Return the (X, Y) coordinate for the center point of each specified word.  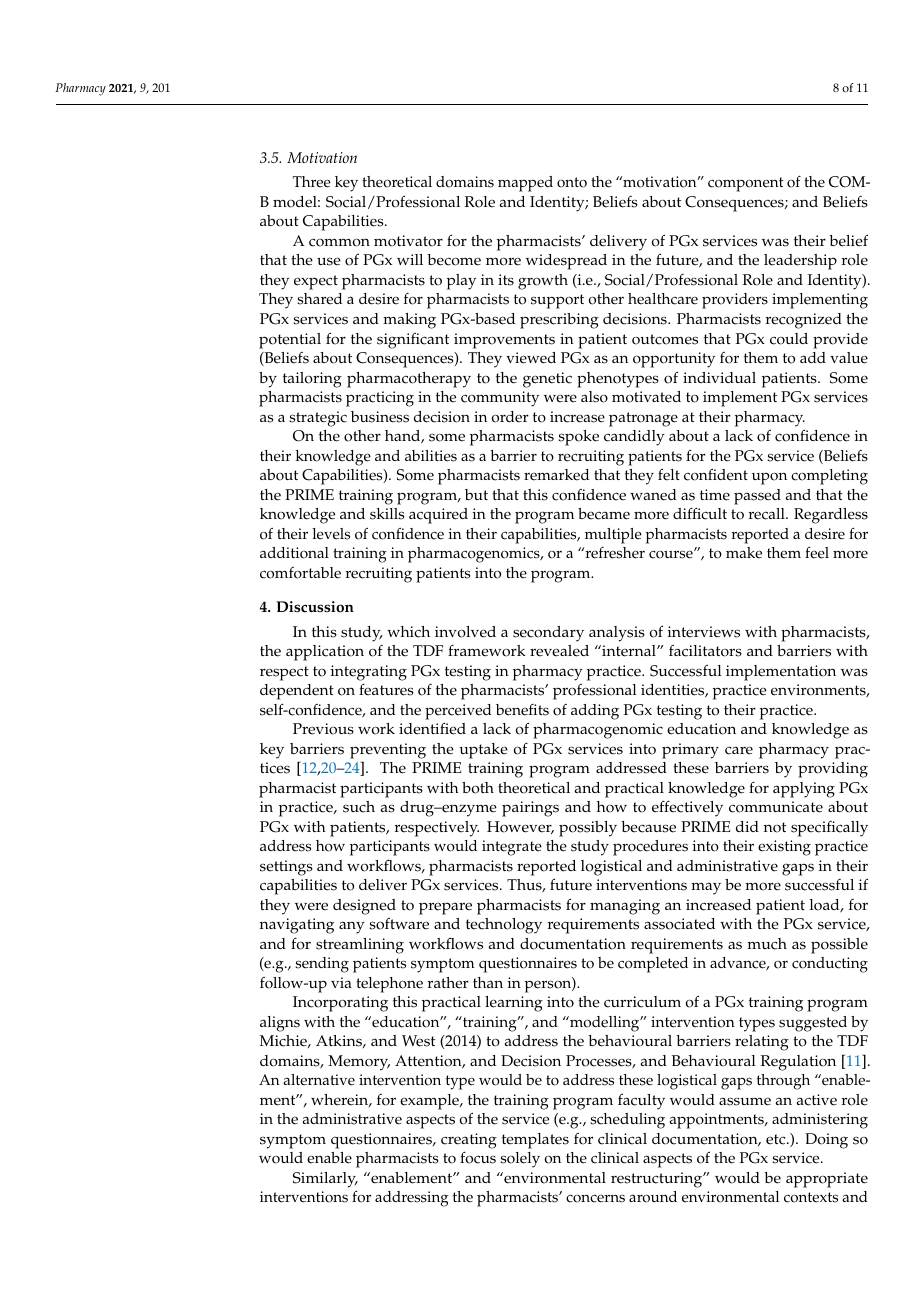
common (339, 242)
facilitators (705, 651)
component (746, 184)
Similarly (325, 1180)
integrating (369, 673)
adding (595, 712)
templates (535, 1141)
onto (572, 182)
